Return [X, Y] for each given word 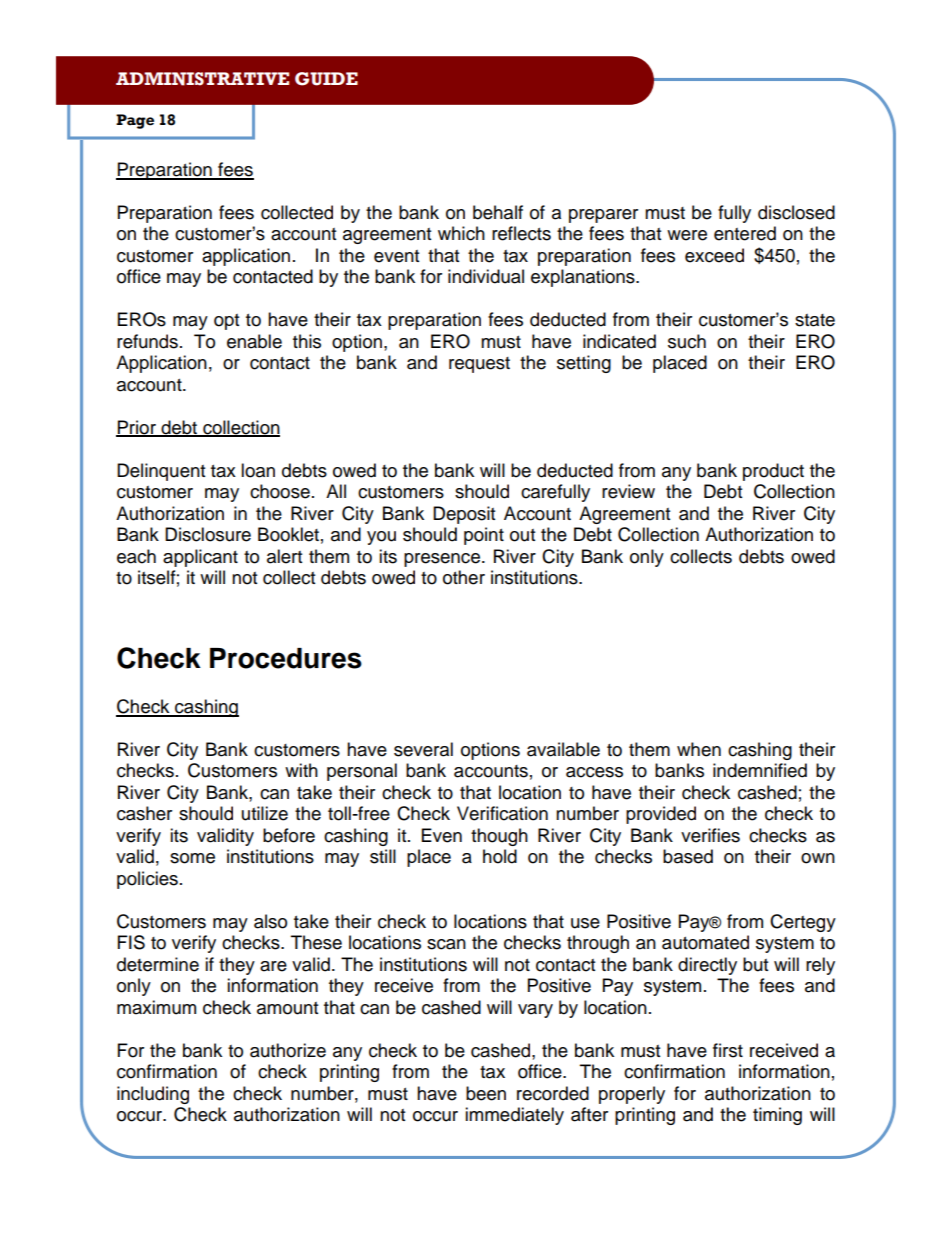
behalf [498, 212]
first [728, 1050]
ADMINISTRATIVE [202, 79]
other [464, 577]
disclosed [796, 212]
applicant [200, 558]
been [486, 1093]
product [773, 472]
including [153, 1095]
